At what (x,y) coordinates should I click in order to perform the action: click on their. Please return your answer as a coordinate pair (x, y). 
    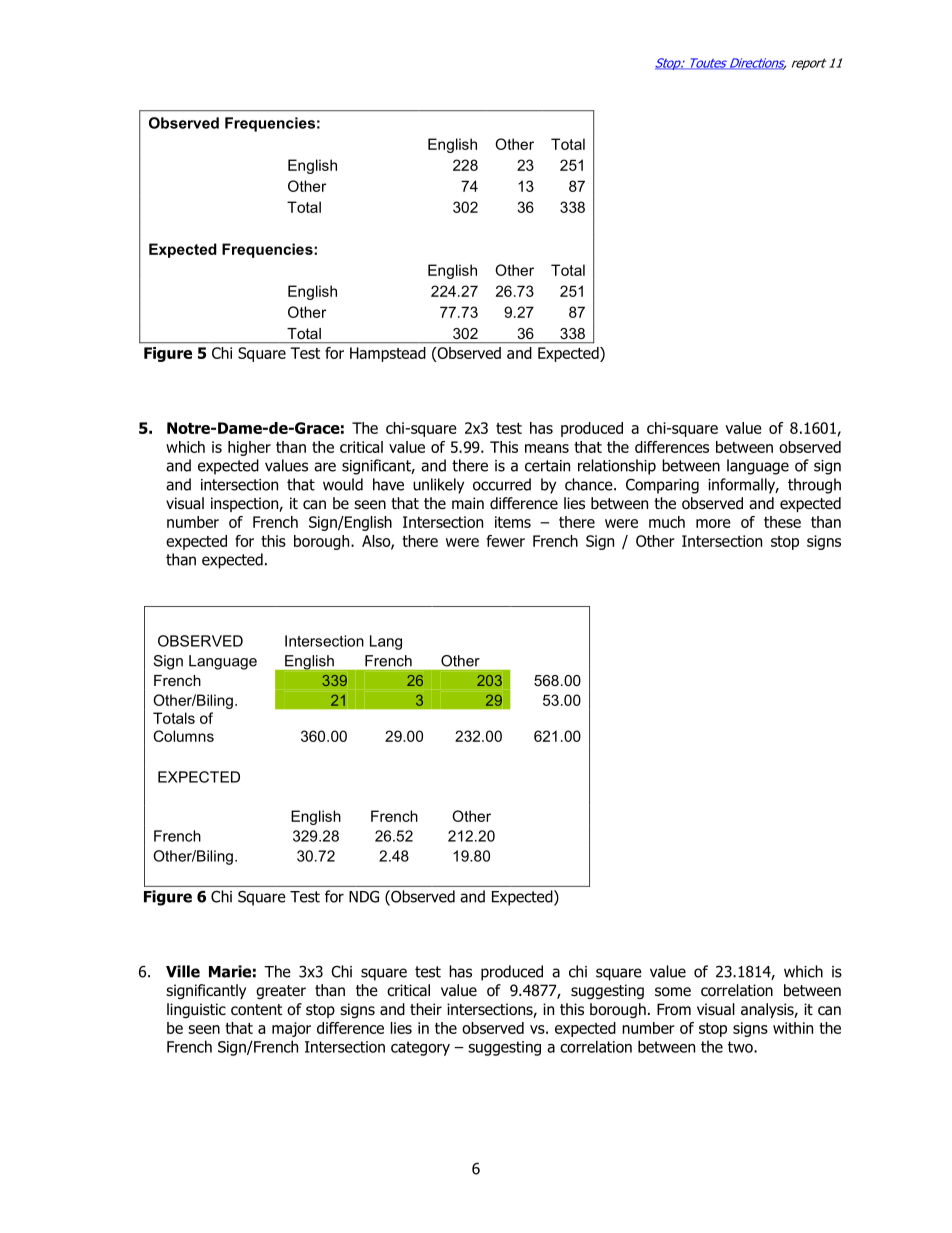
    Looking at the image, I should click on (426, 1009).
